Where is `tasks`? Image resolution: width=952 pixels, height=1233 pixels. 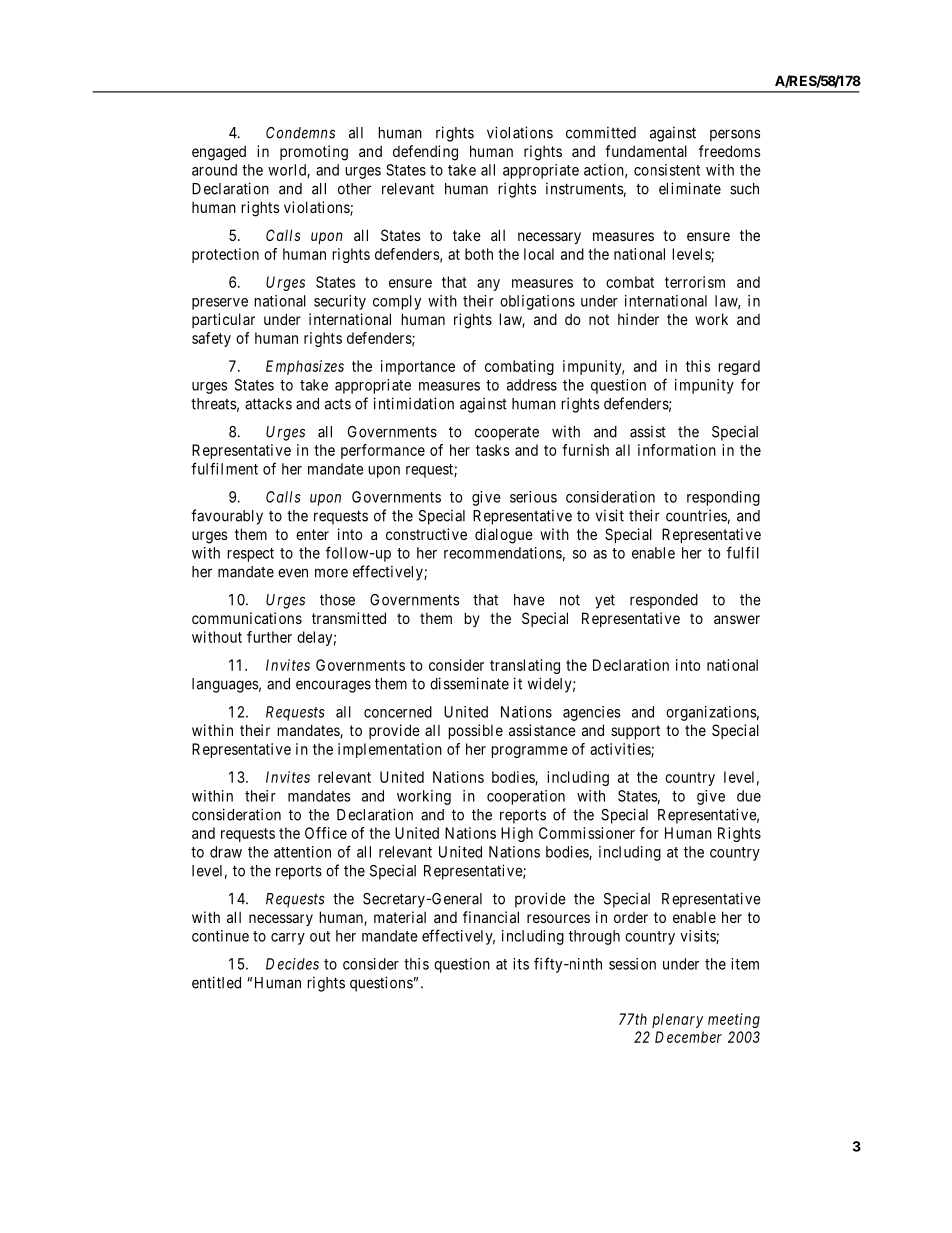
tasks is located at coordinates (493, 450).
